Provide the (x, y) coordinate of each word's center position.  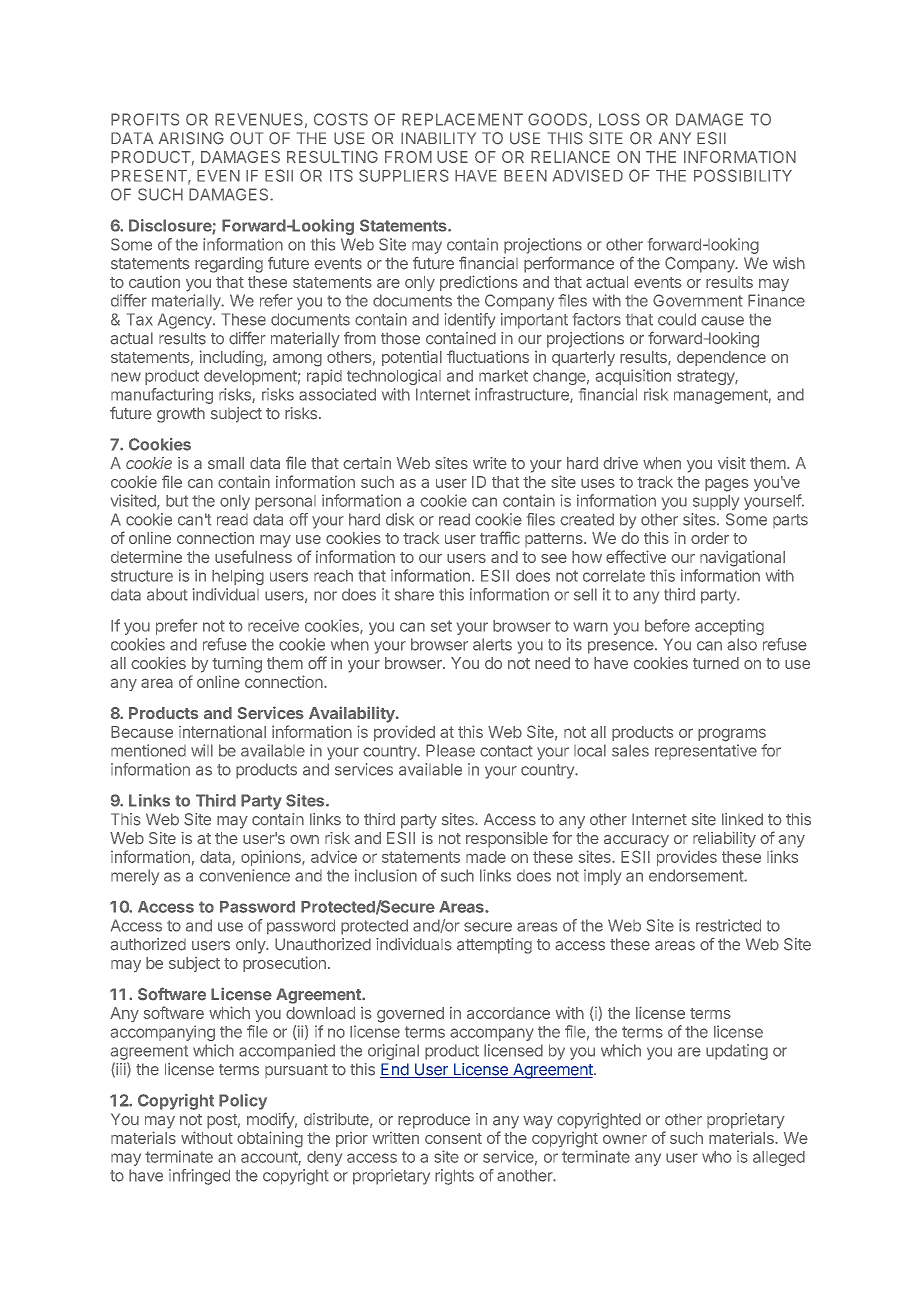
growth (181, 415)
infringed (199, 1177)
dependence (721, 358)
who (717, 1157)
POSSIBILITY (743, 175)
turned (716, 663)
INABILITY (438, 138)
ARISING (191, 138)
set (441, 626)
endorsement (697, 875)
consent (453, 1138)
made (486, 857)
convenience (244, 875)
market (503, 376)
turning (237, 665)
